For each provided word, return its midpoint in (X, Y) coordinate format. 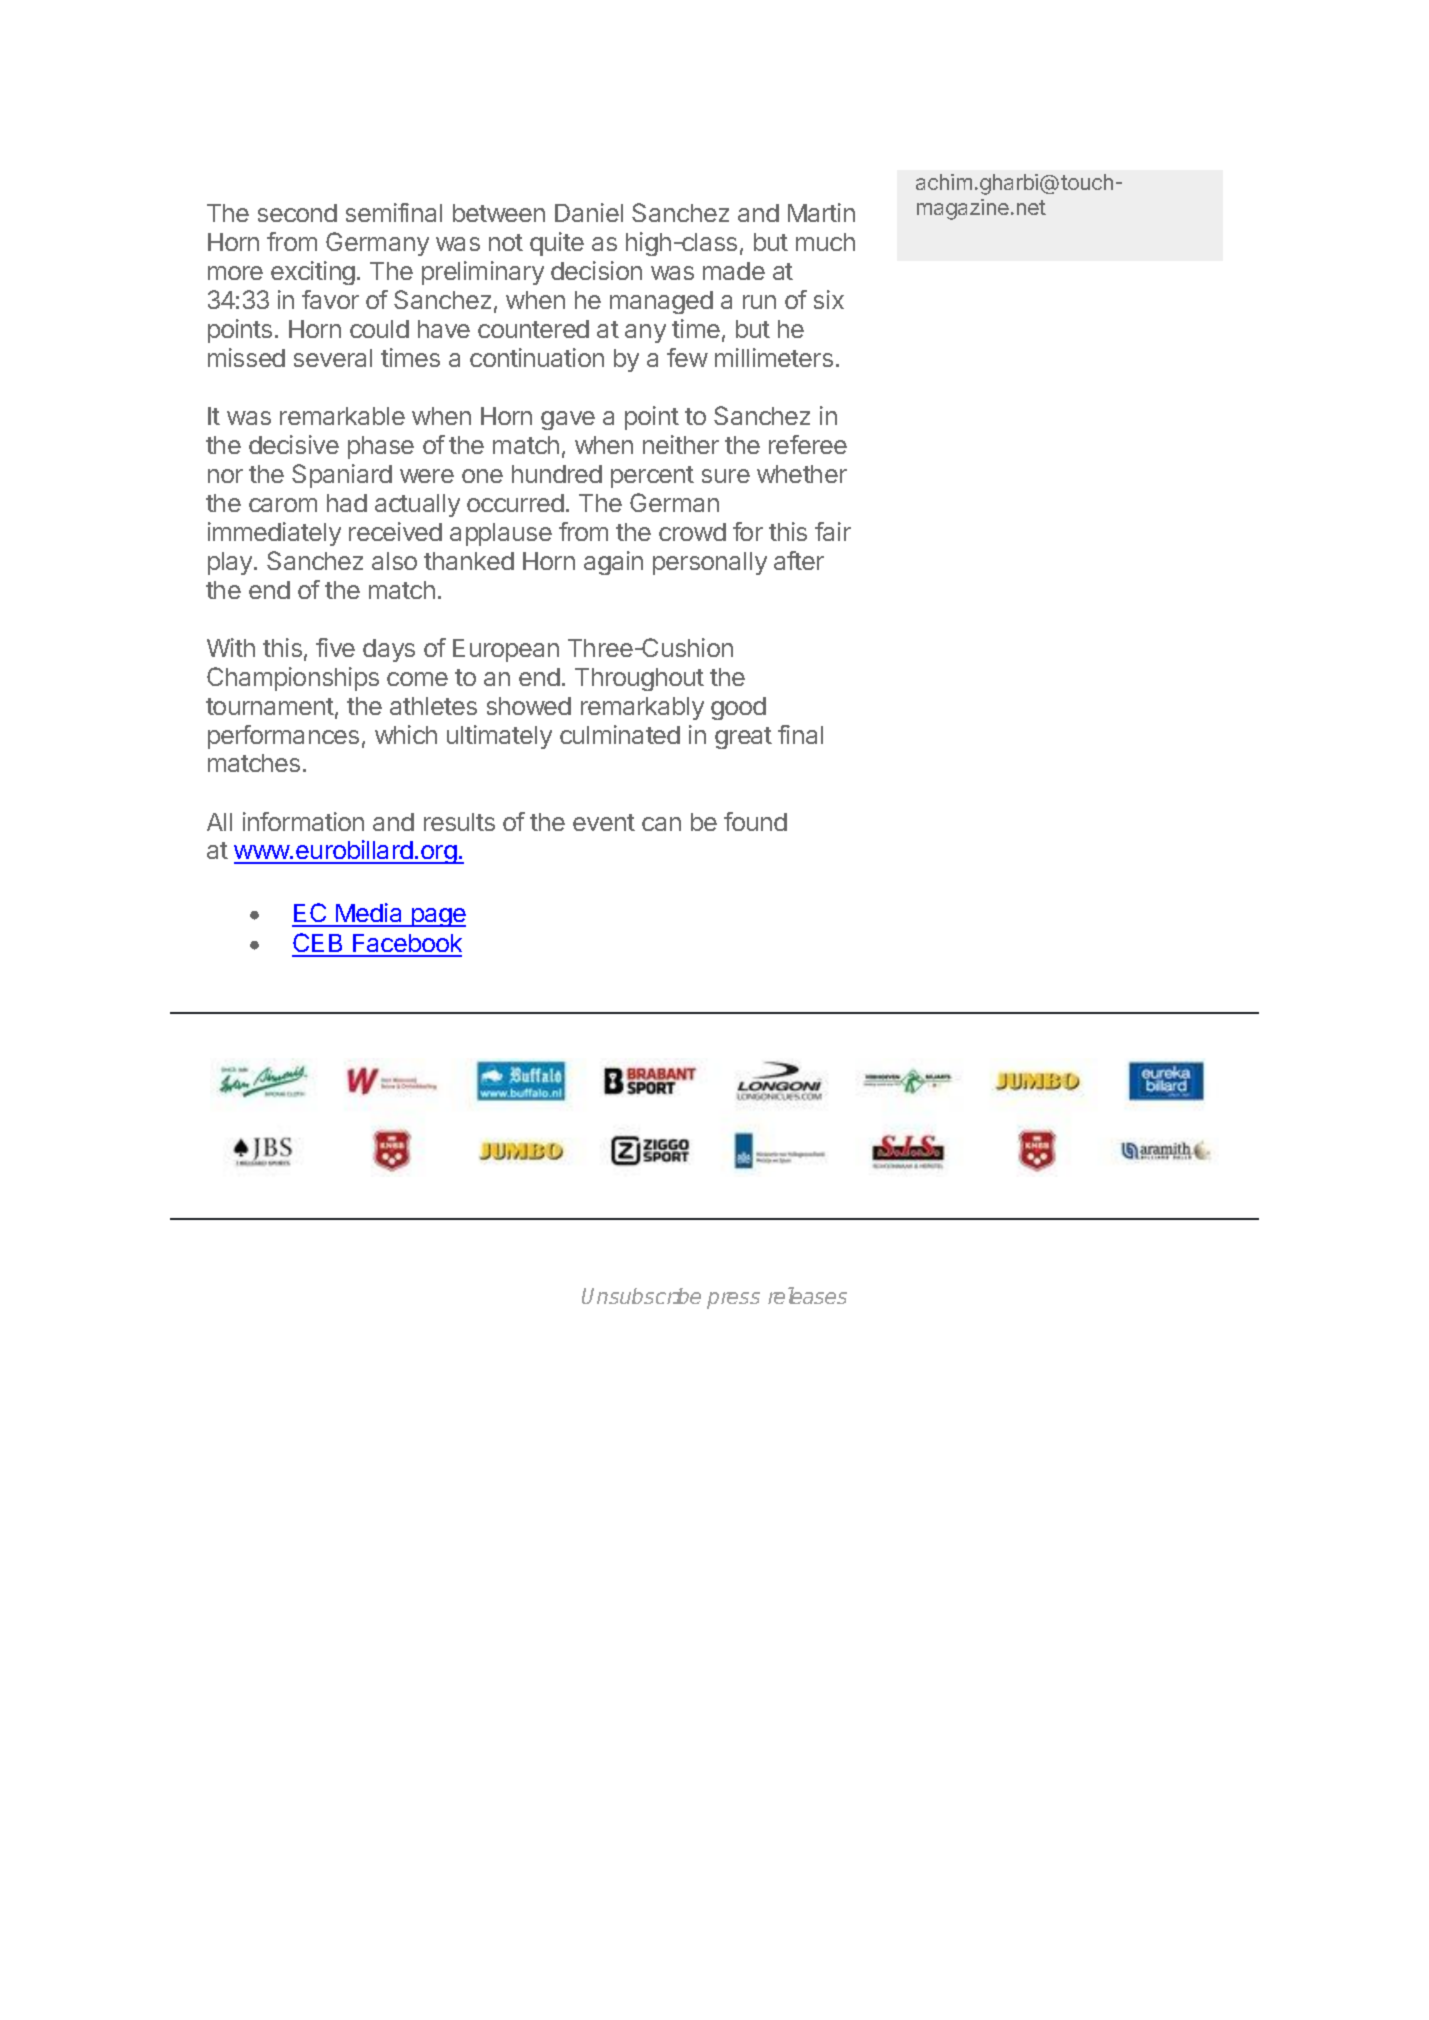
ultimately (499, 737)
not (506, 242)
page (437, 917)
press (733, 1300)
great (743, 738)
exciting (313, 273)
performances (283, 737)
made (734, 271)
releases (807, 1295)
